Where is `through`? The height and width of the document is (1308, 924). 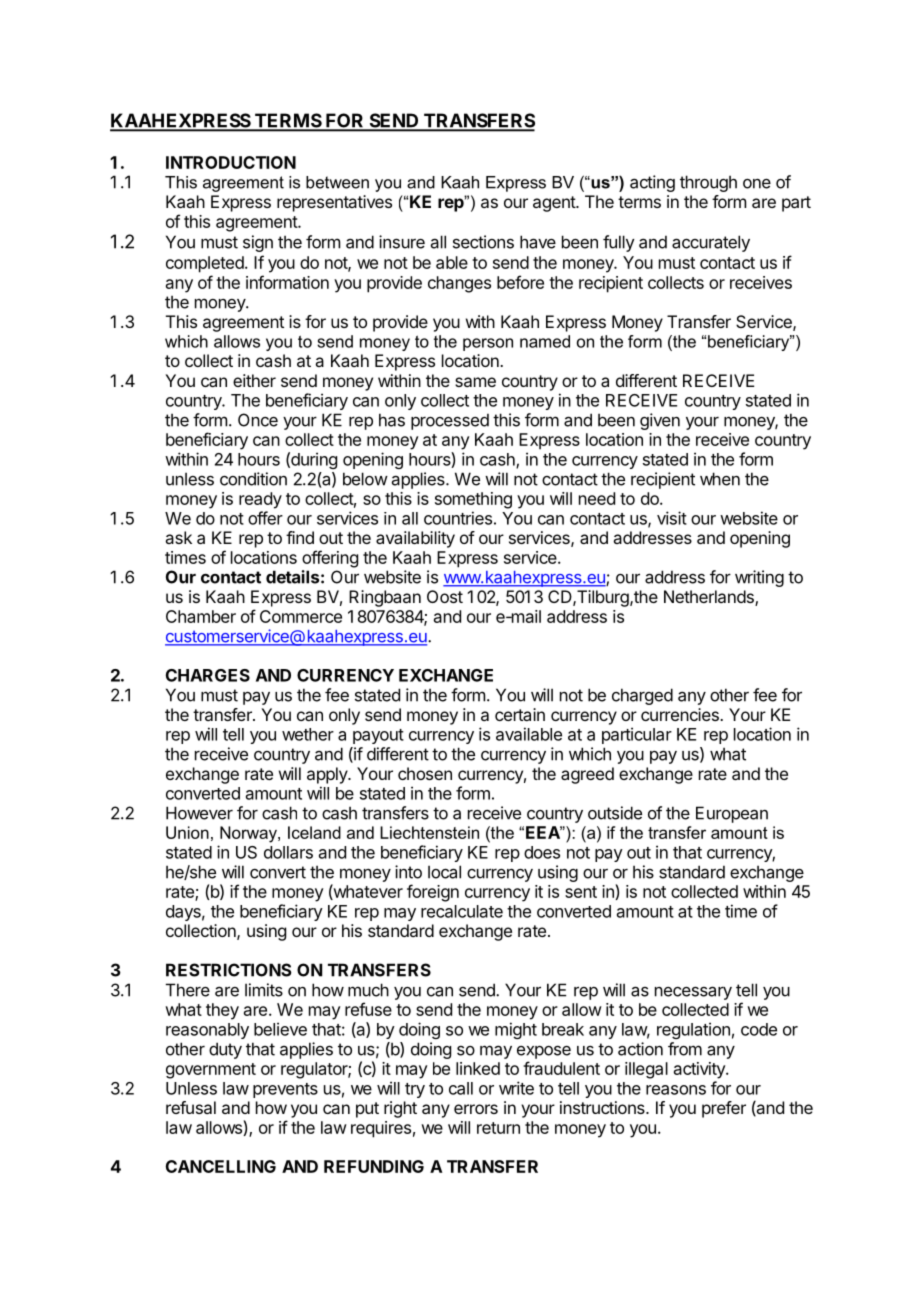 through is located at coordinates (708, 183).
